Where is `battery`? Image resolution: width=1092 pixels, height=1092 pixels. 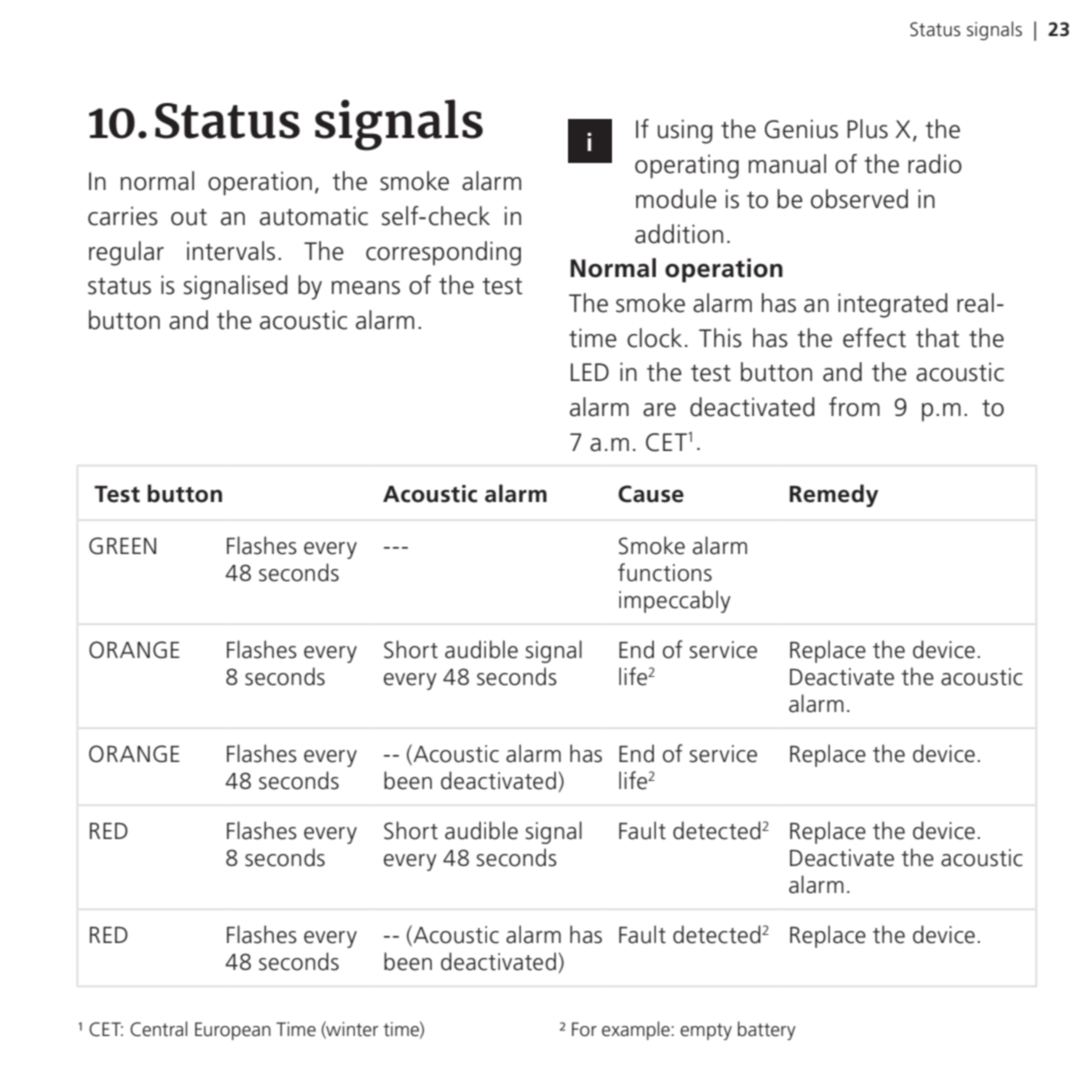
battery is located at coordinates (767, 1030).
